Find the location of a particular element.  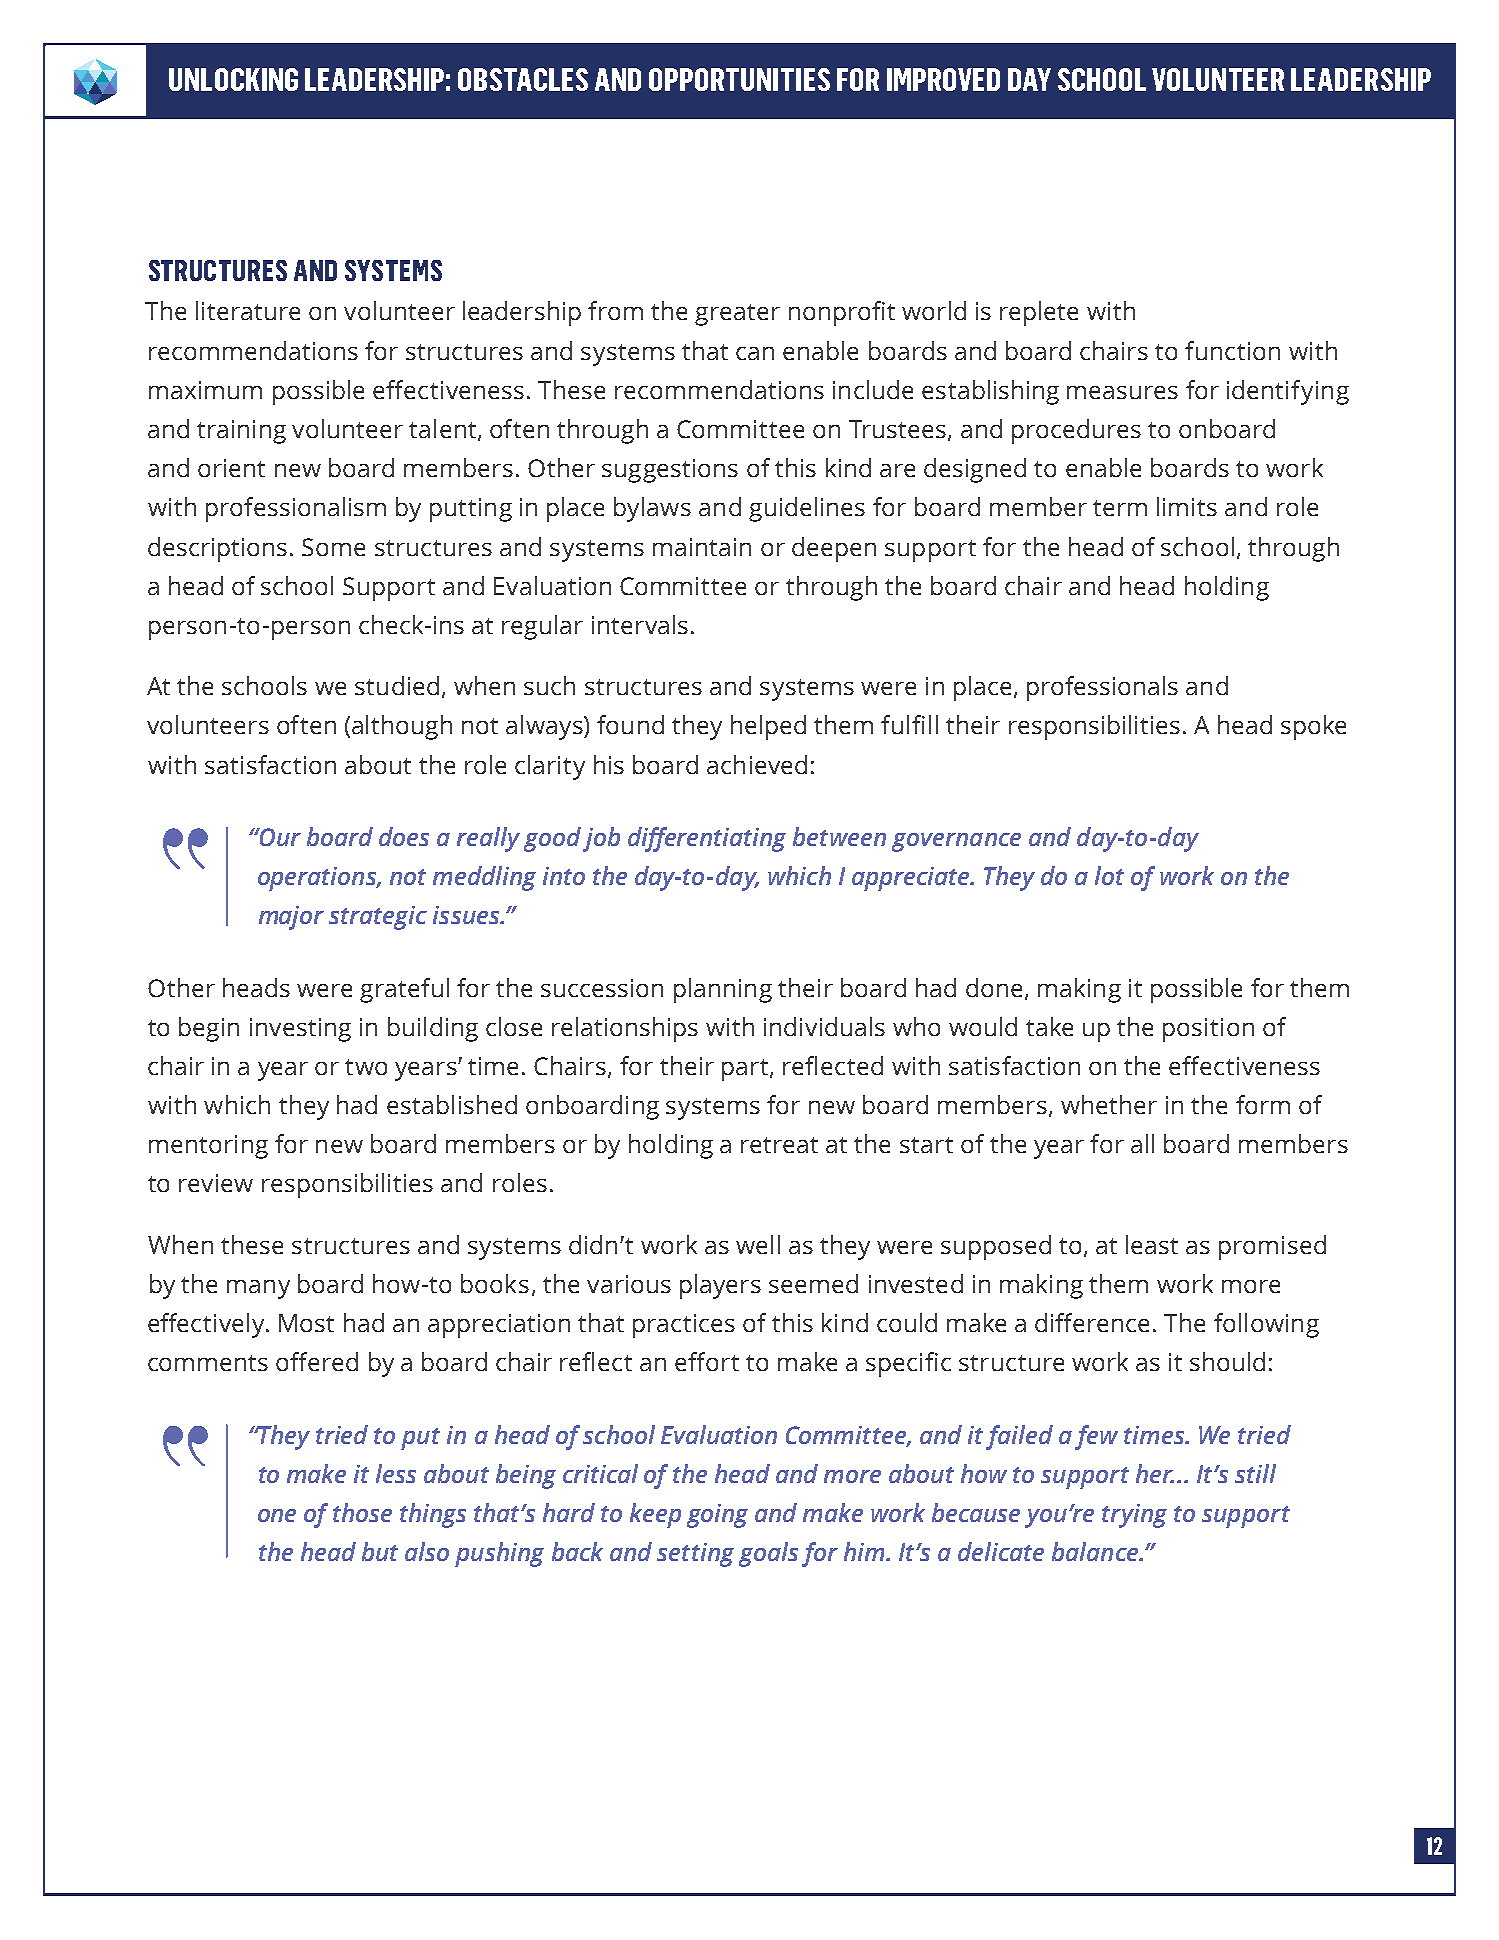

two is located at coordinates (366, 1067).
